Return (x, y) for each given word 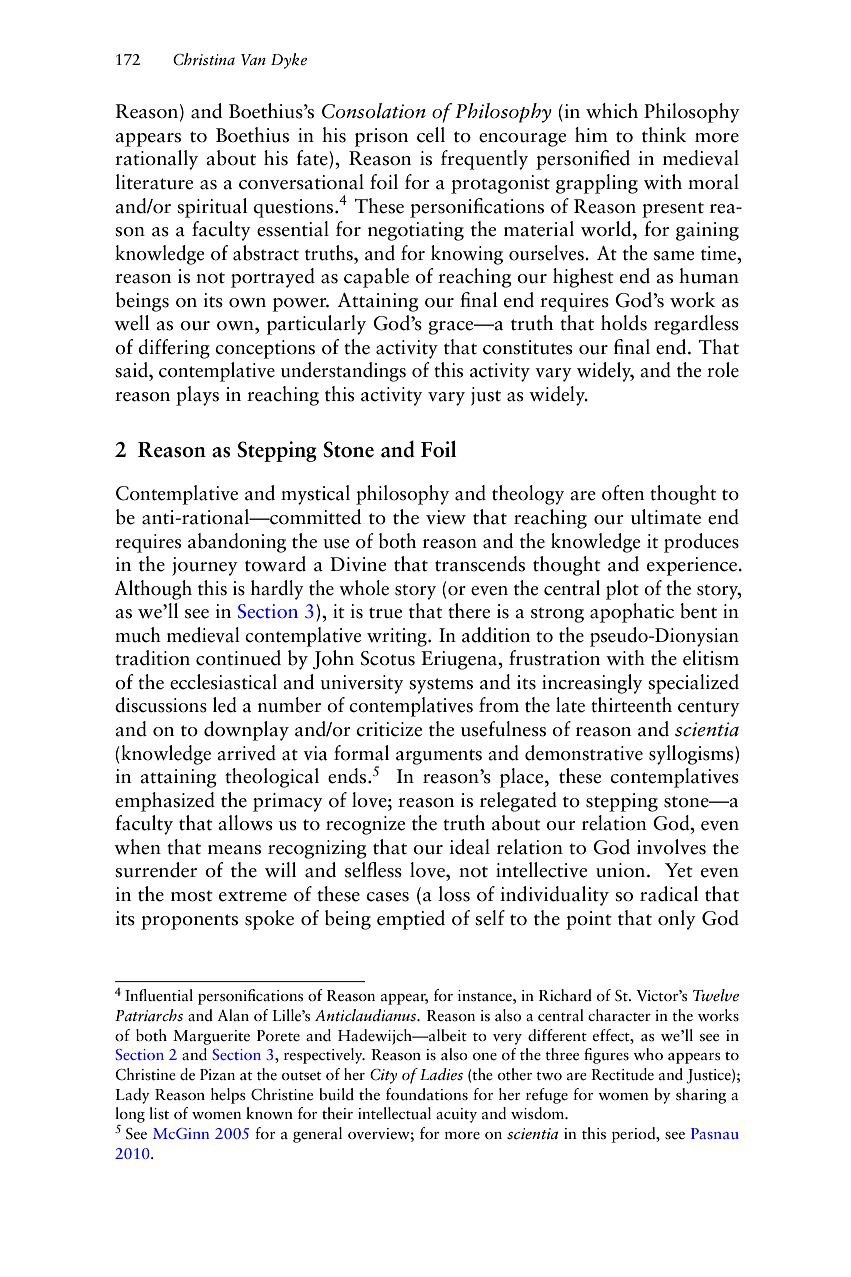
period (635, 1135)
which (612, 111)
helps (228, 1096)
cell (431, 135)
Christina (204, 59)
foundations (427, 1094)
